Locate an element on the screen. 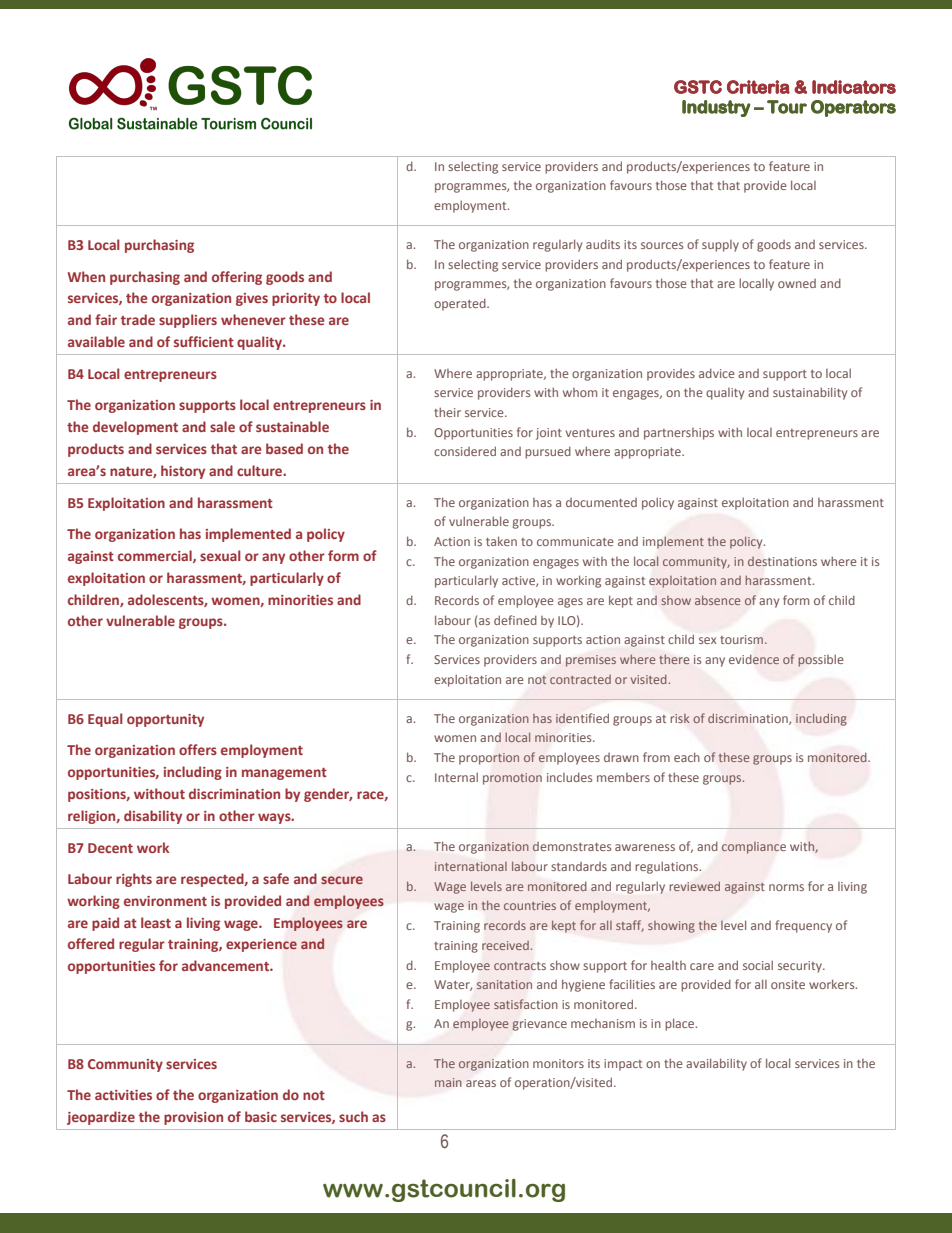 The height and width of the screenshot is (1233, 952). offering is located at coordinates (237, 278).
